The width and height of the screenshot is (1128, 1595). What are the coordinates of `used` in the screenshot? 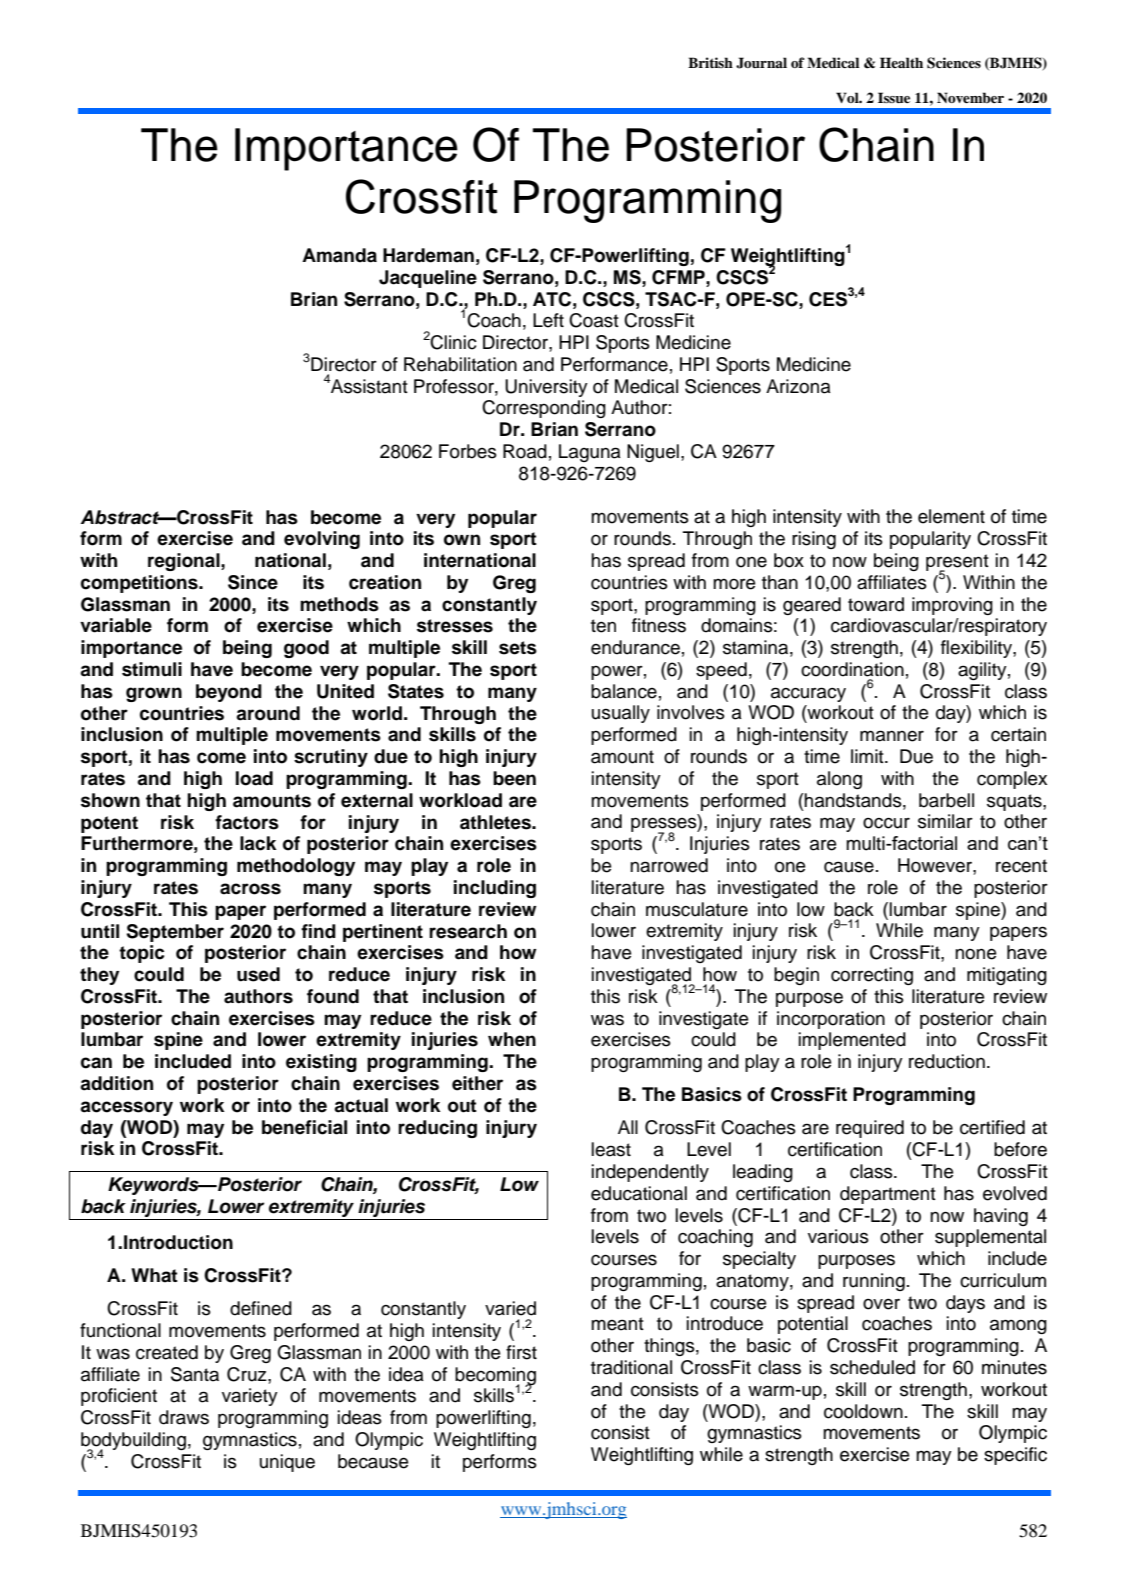 It's located at (258, 974).
